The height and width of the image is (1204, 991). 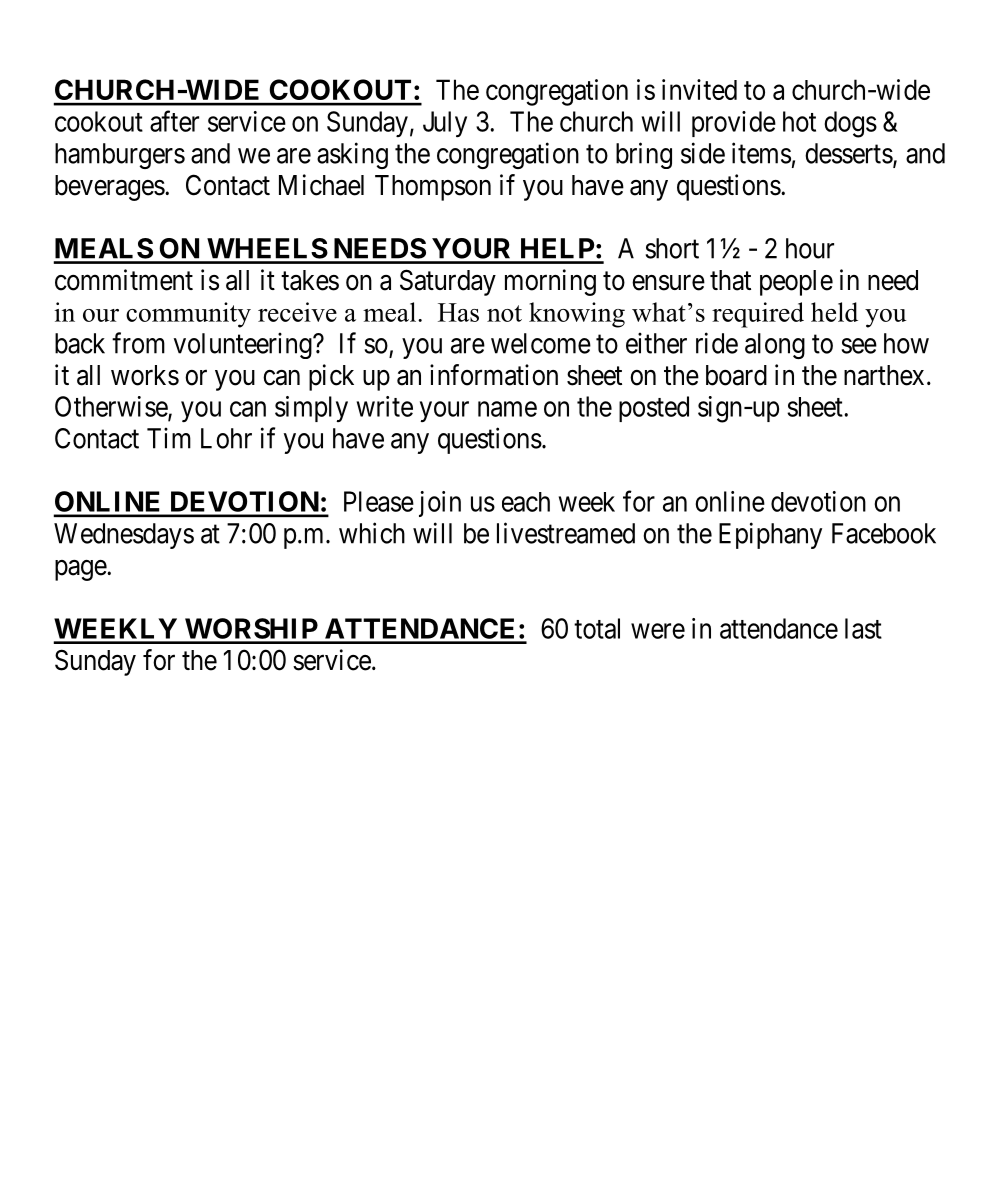 What do you see at coordinates (494, 375) in the image?
I see `information` at bounding box center [494, 375].
